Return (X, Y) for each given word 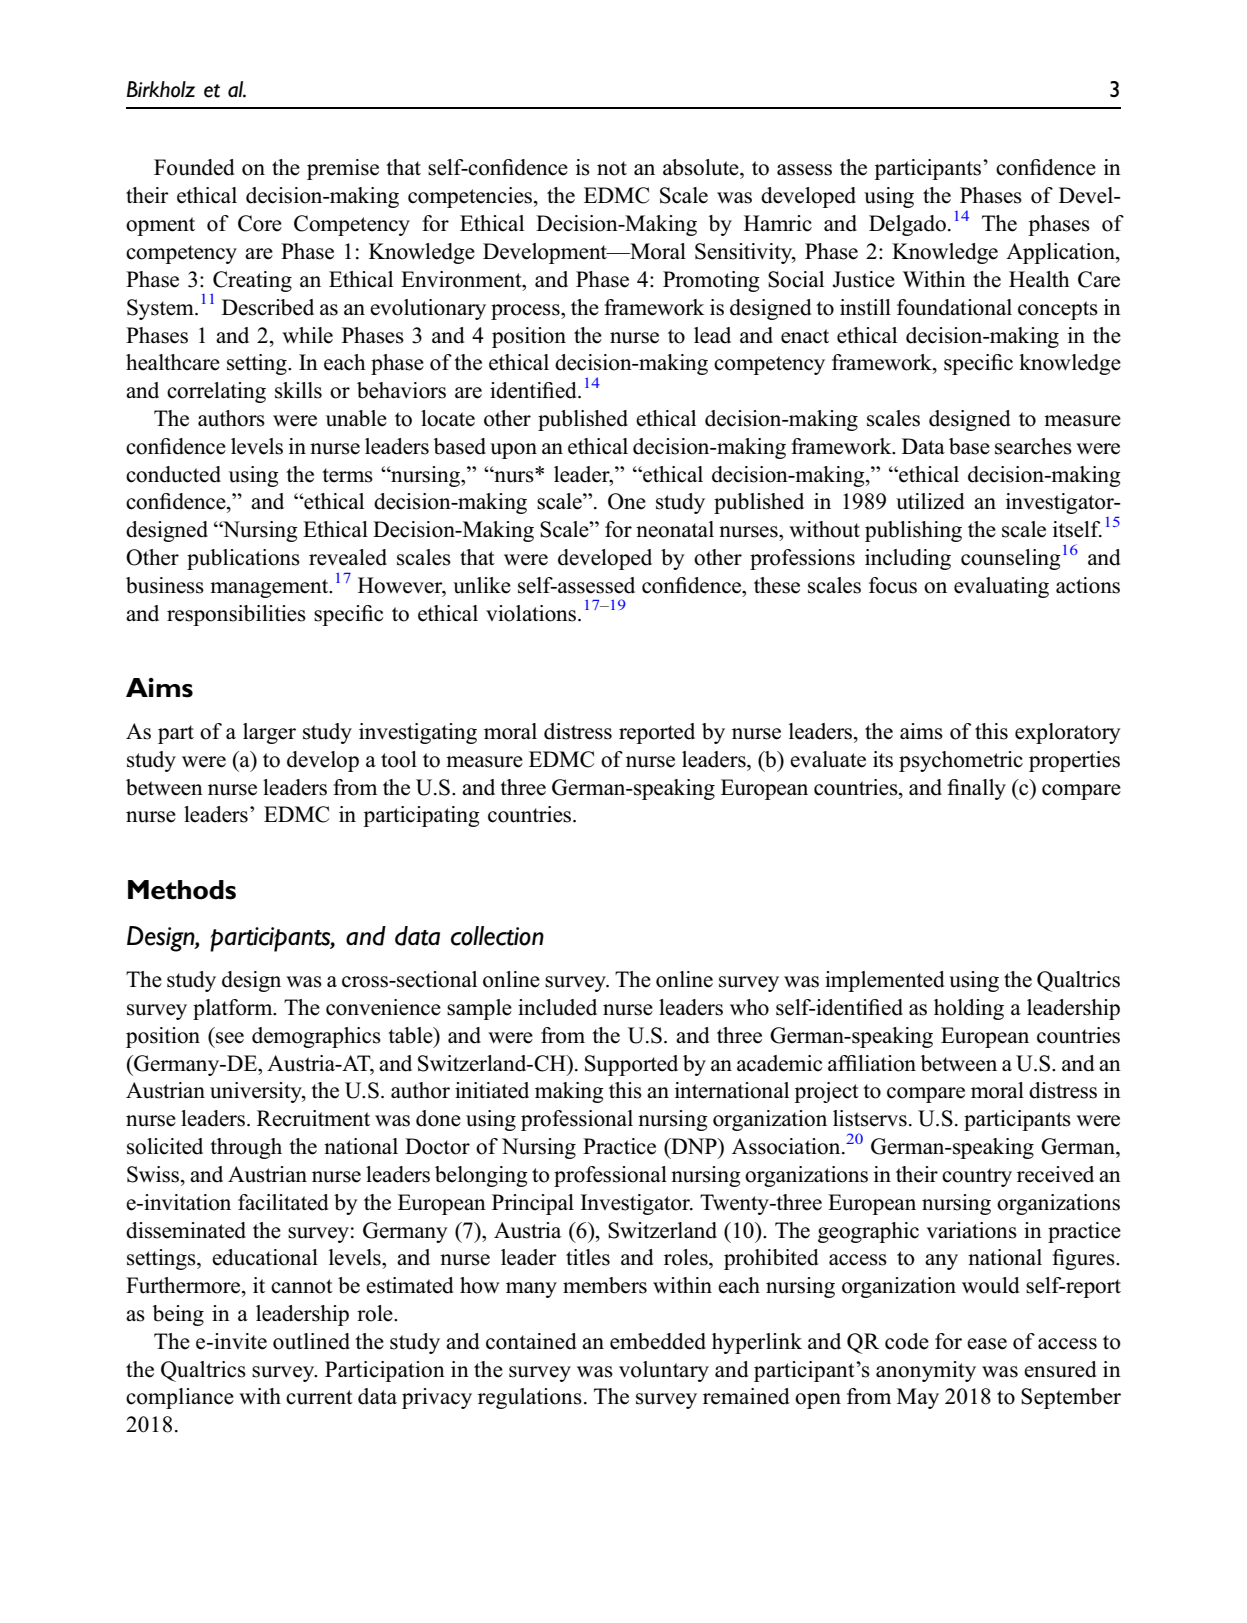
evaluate (828, 759)
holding (969, 1009)
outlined (311, 1341)
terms (347, 475)
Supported (631, 1065)
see (230, 1038)
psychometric (961, 761)
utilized (930, 501)
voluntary (664, 1371)
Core (260, 223)
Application (1061, 253)
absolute (702, 167)
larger (269, 733)
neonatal (675, 529)
